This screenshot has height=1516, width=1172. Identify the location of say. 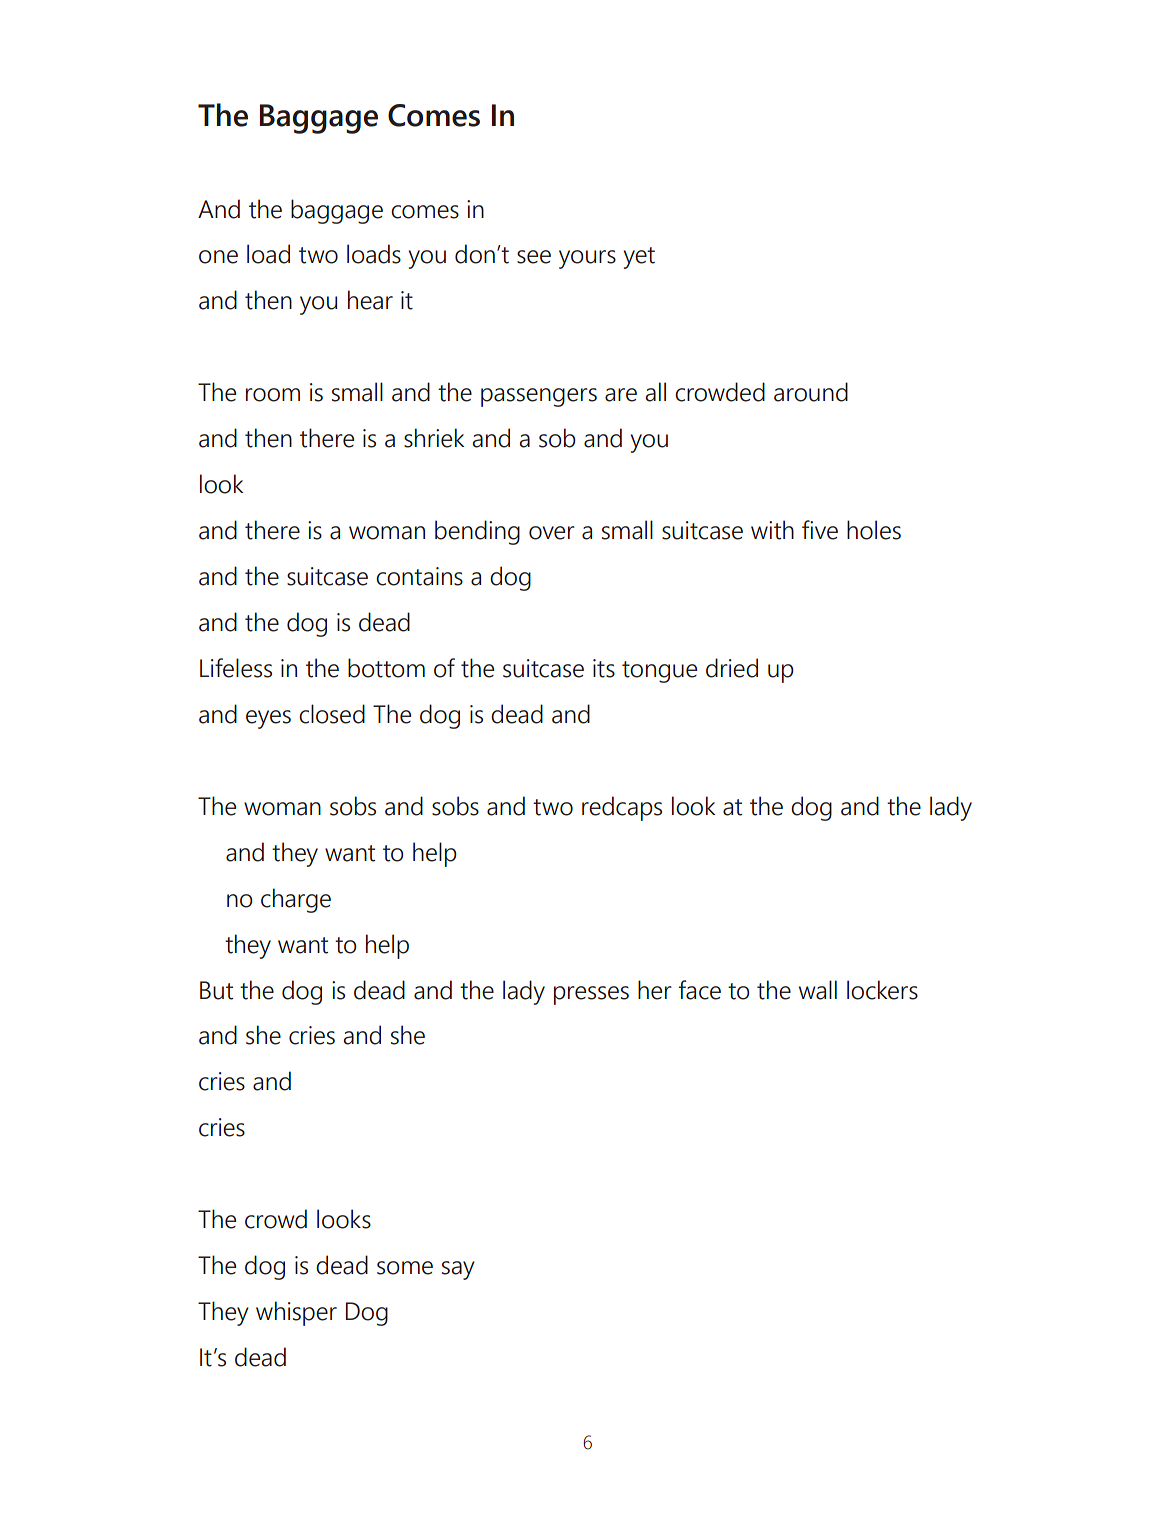
(458, 1270).
